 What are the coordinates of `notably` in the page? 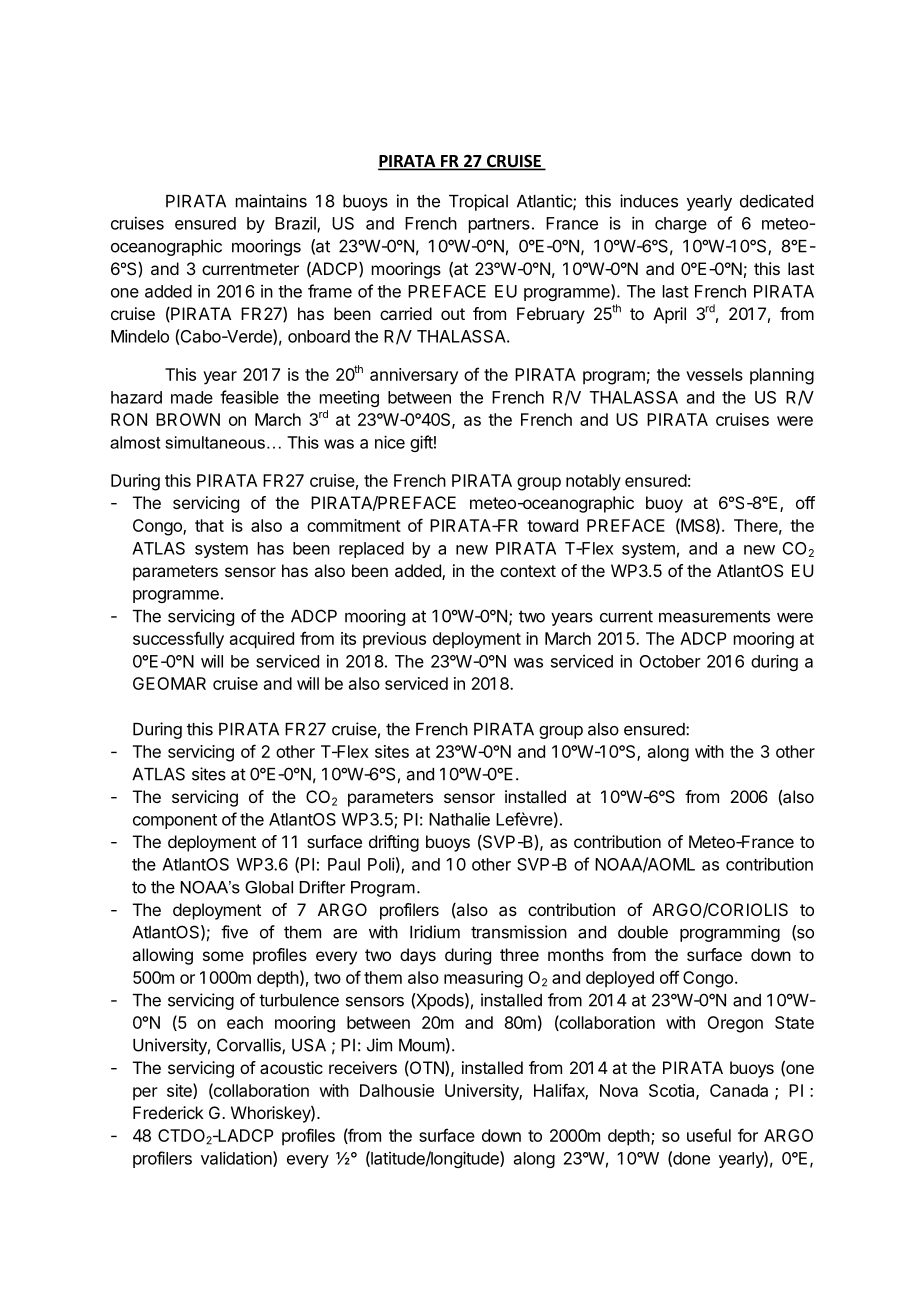 It's located at (593, 482).
